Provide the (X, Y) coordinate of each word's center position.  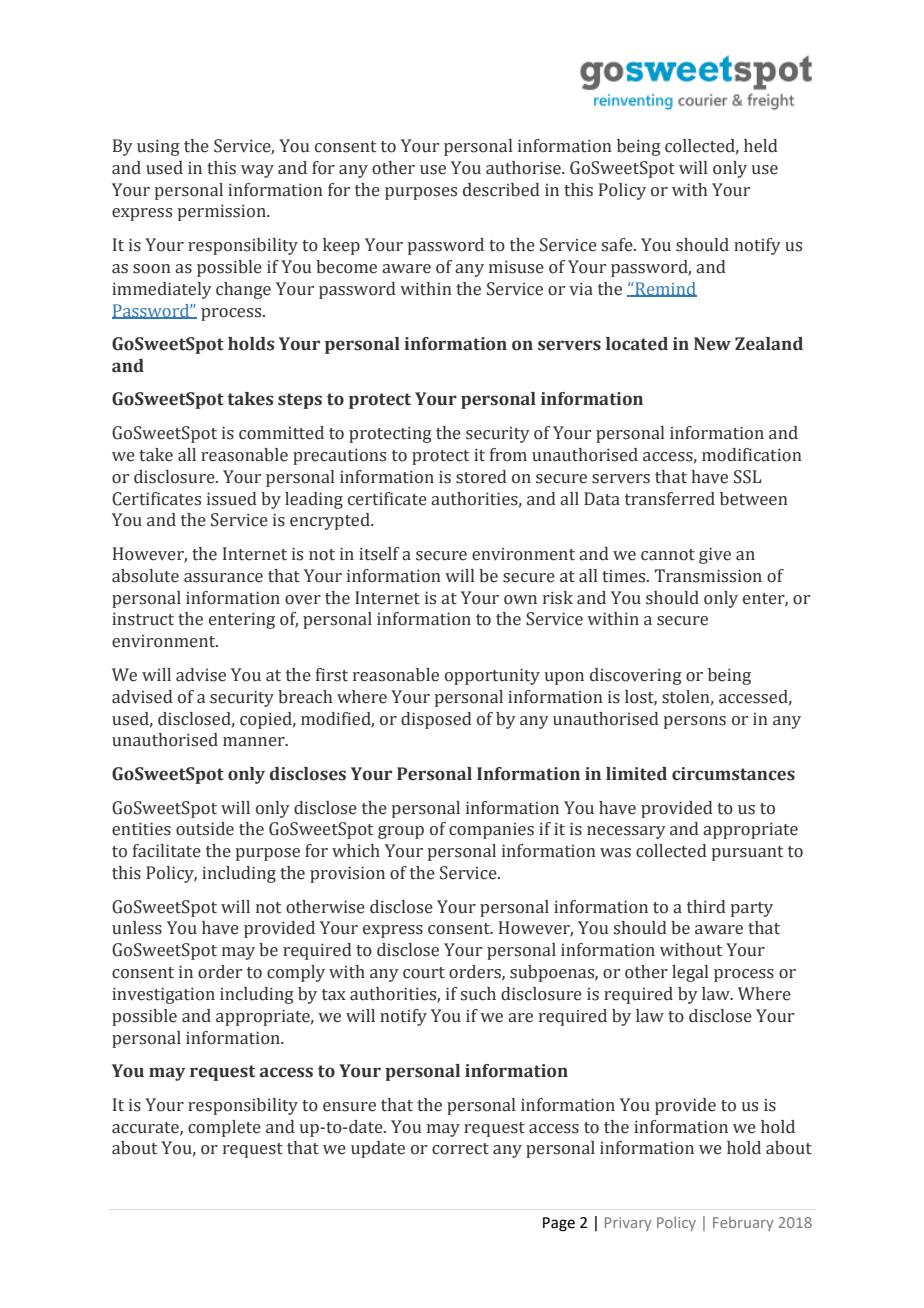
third (706, 907)
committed (281, 433)
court (424, 973)
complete (224, 1128)
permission (223, 212)
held (761, 146)
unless (137, 928)
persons (695, 722)
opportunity (492, 676)
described (501, 190)
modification (752, 455)
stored (481, 477)
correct (460, 1149)
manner (255, 742)
